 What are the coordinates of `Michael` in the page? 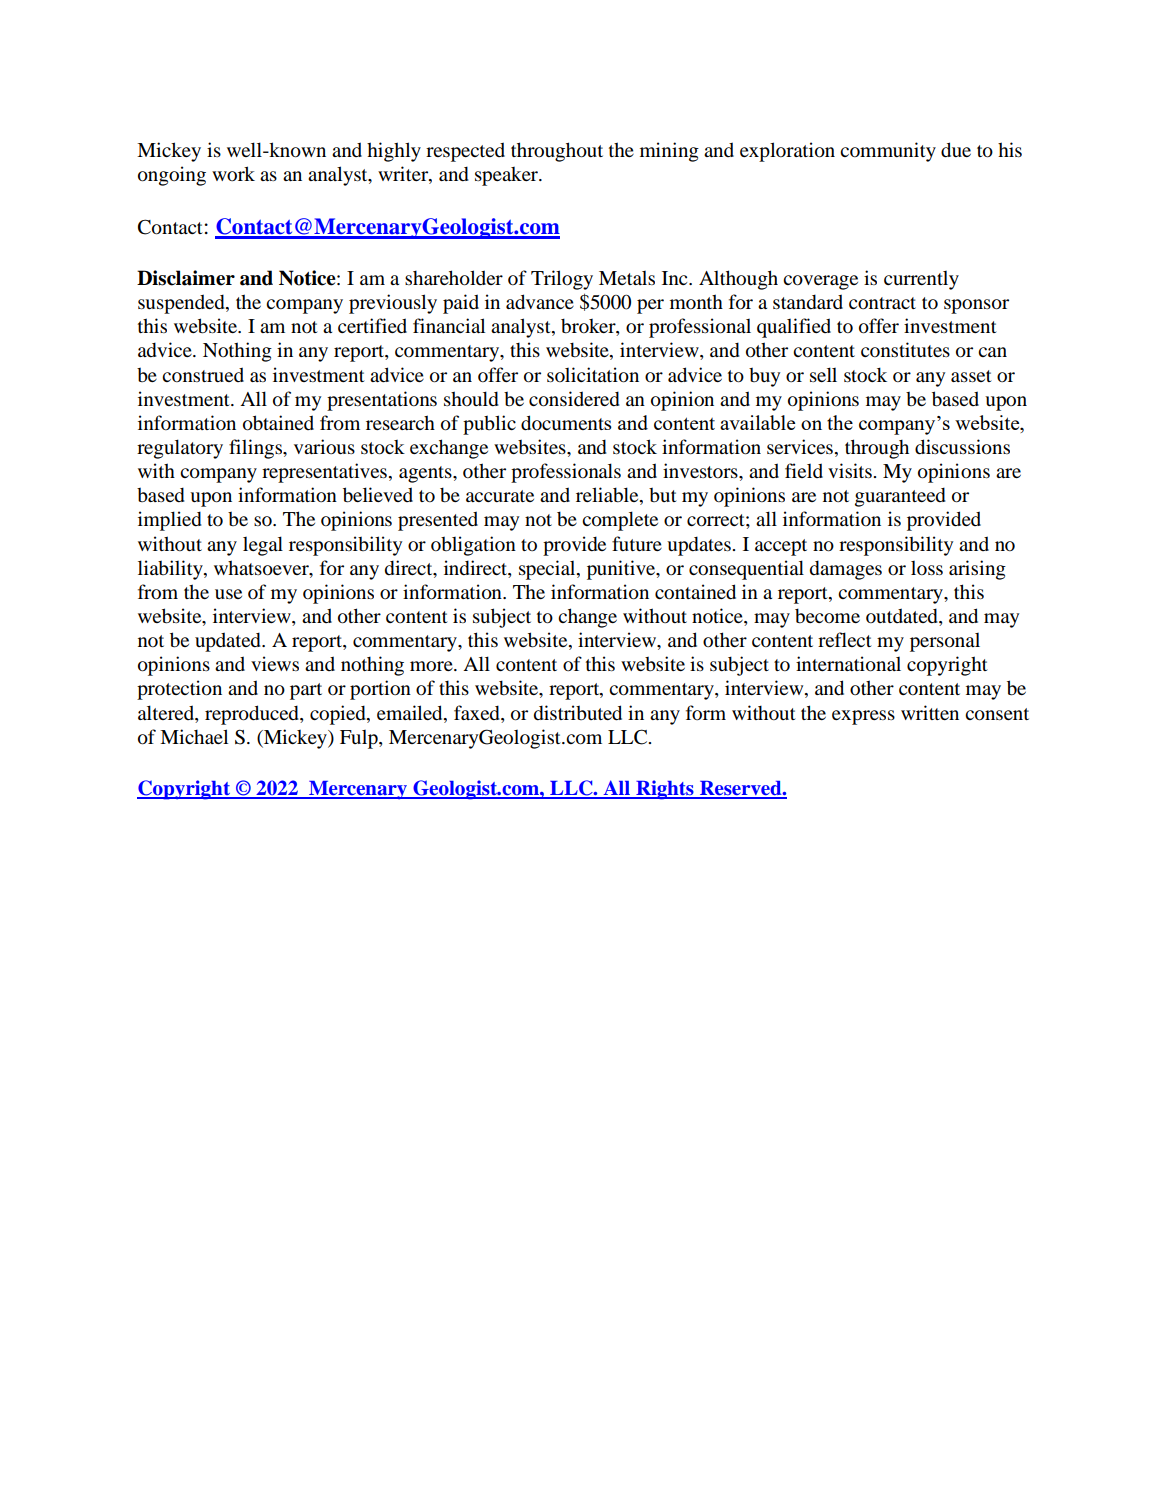 It's located at (194, 736).
